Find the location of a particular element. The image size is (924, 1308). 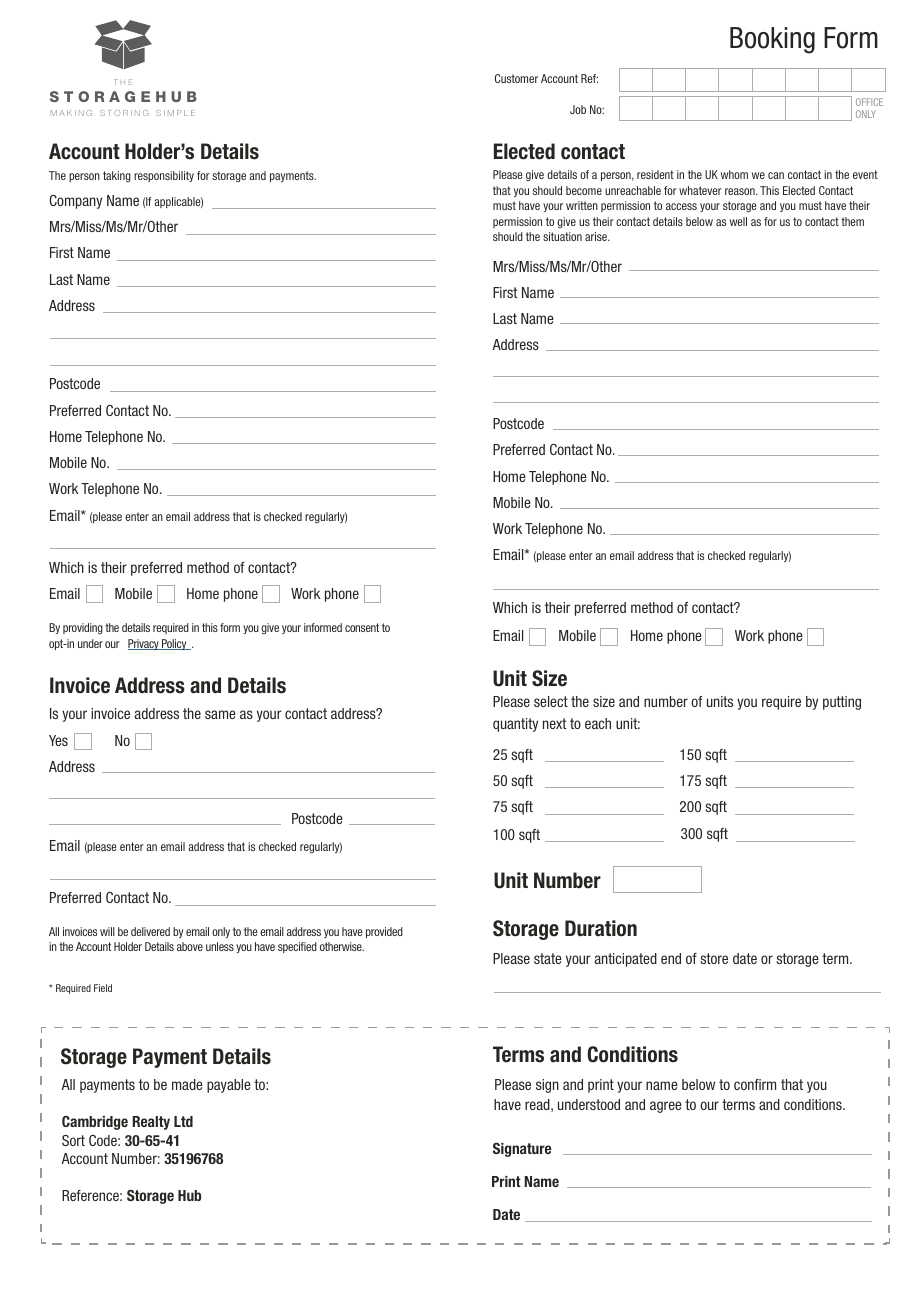

Company is located at coordinates (75, 202).
